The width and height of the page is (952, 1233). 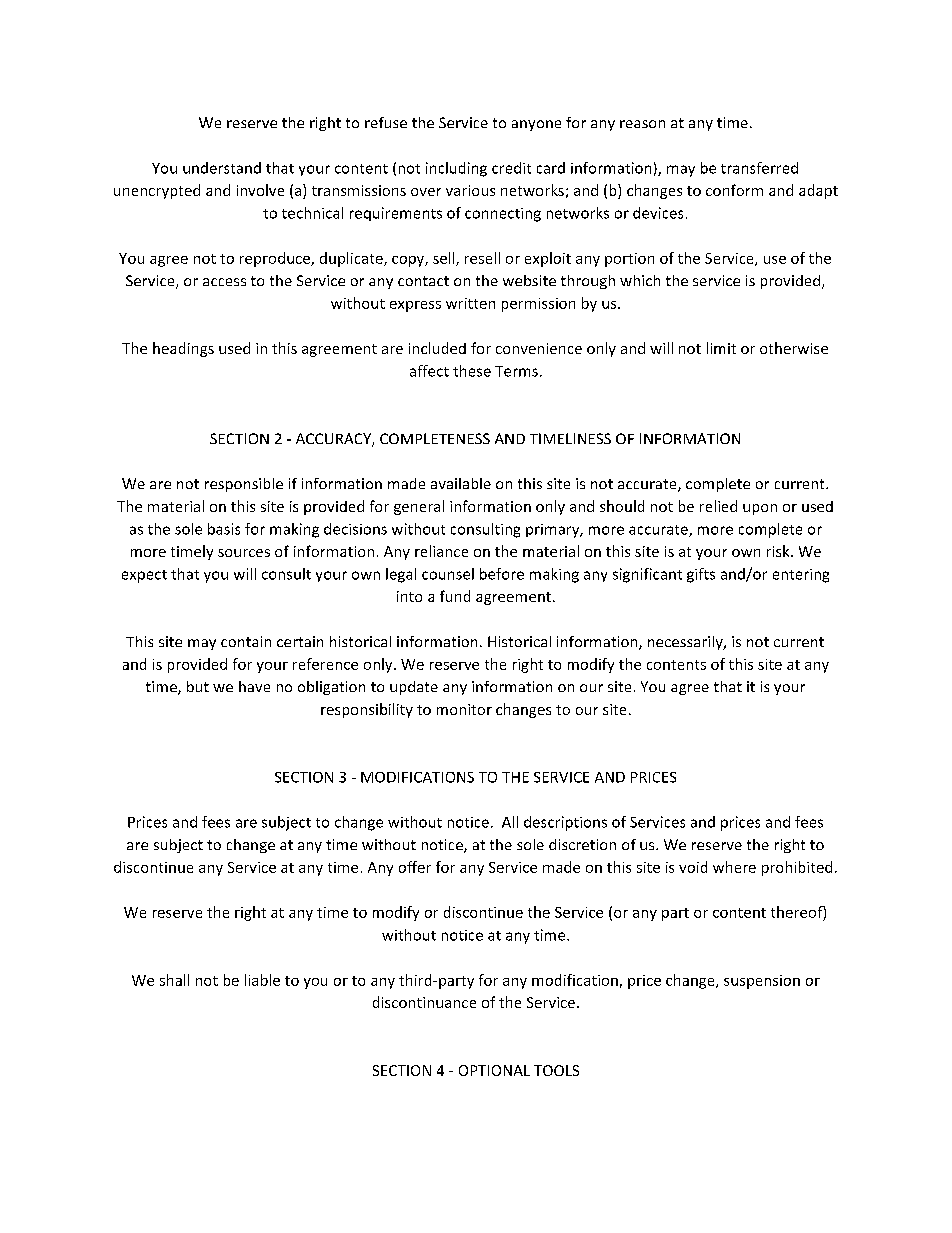 I want to click on suspension, so click(x=762, y=982).
